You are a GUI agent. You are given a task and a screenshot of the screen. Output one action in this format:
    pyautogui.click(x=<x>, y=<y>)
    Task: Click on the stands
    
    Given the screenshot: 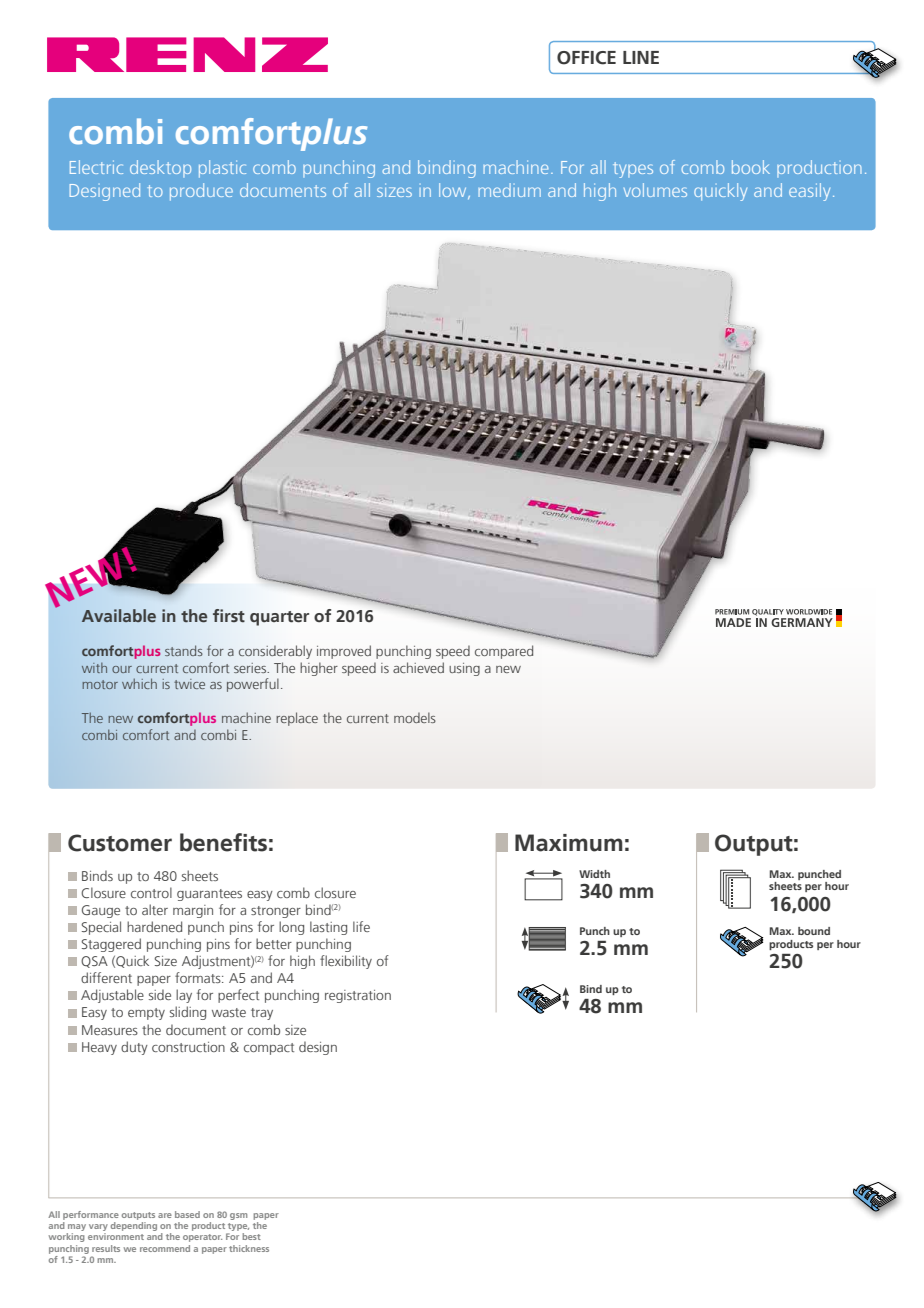 What is the action you would take?
    pyautogui.click(x=184, y=650)
